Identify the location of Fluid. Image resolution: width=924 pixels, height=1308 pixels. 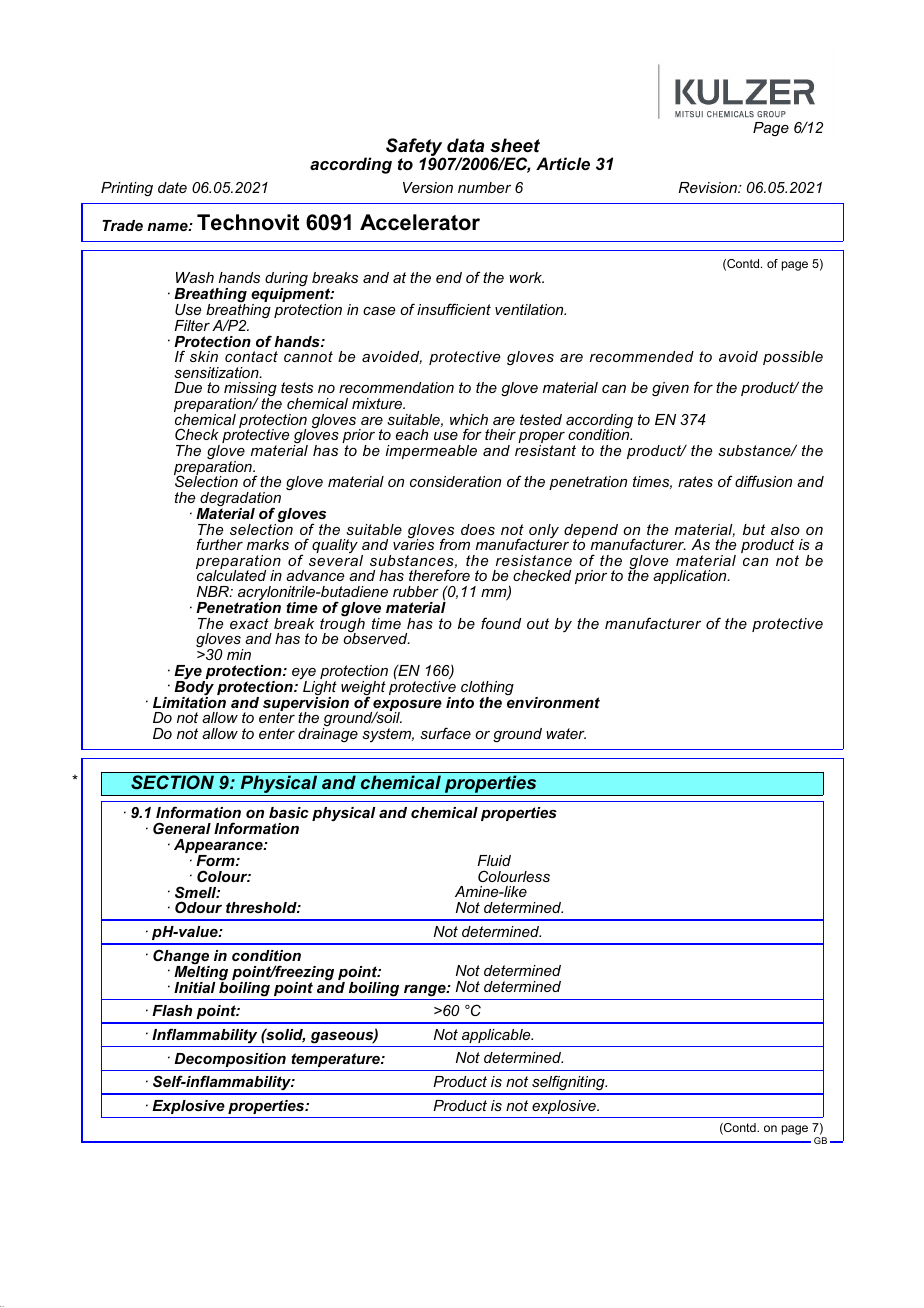
(494, 860).
